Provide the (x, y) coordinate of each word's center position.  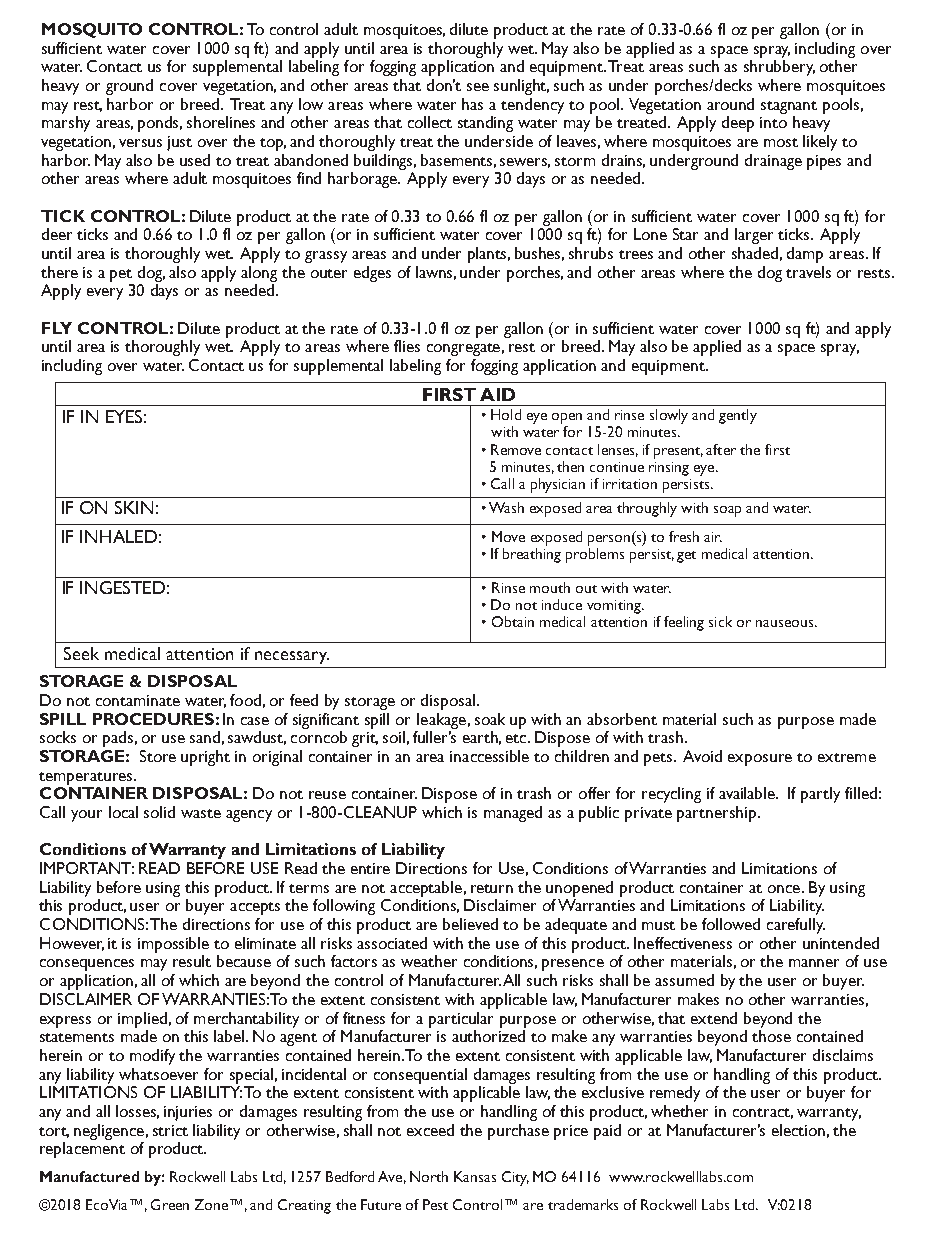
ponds (160, 124)
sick (720, 621)
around (730, 104)
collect (430, 122)
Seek (81, 653)
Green (170, 1204)
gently (738, 416)
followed (731, 924)
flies (407, 346)
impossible (173, 945)
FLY (57, 328)
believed (470, 924)
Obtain (513, 621)
